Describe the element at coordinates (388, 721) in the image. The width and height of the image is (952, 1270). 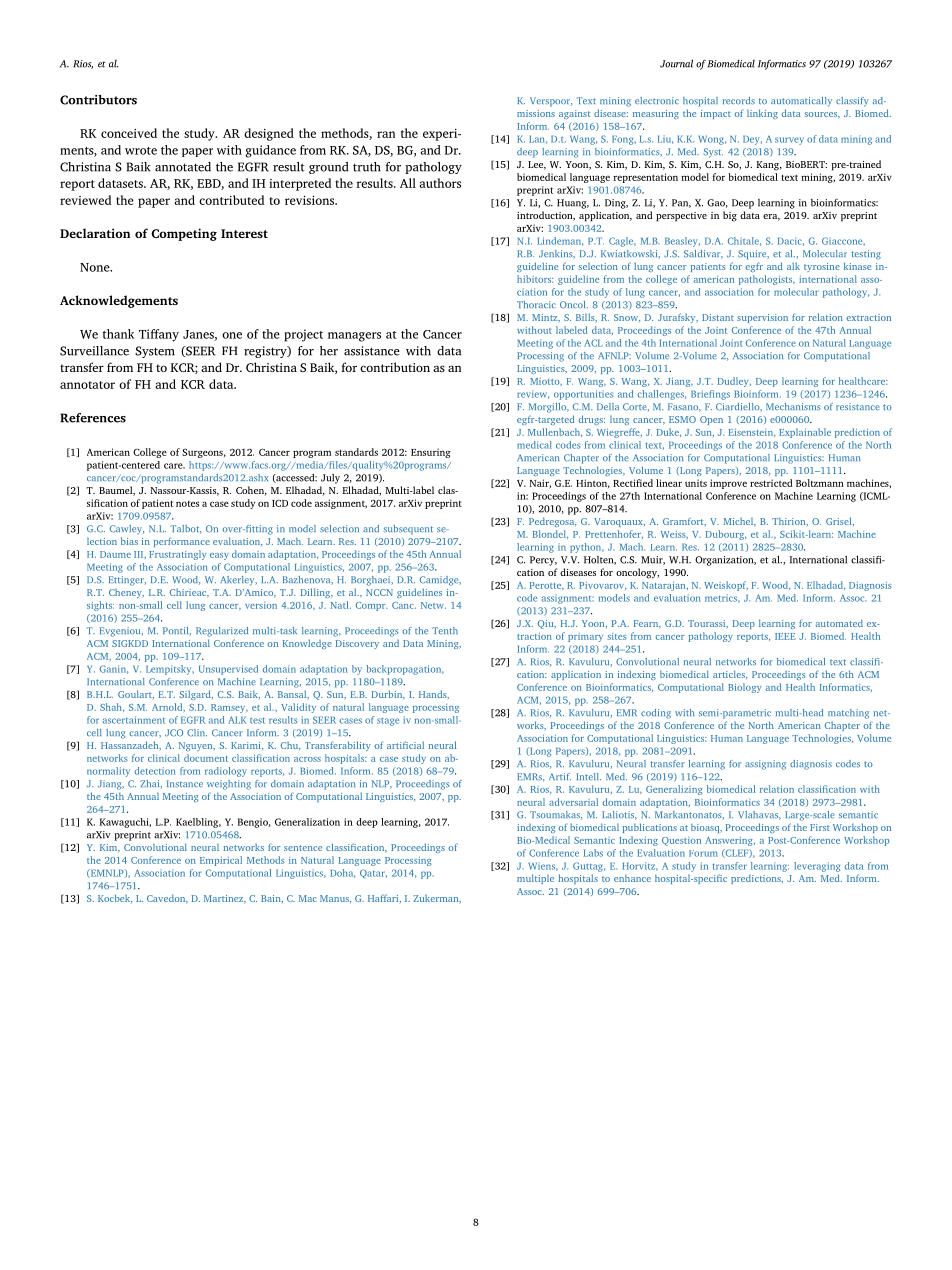
I see `stage` at that location.
